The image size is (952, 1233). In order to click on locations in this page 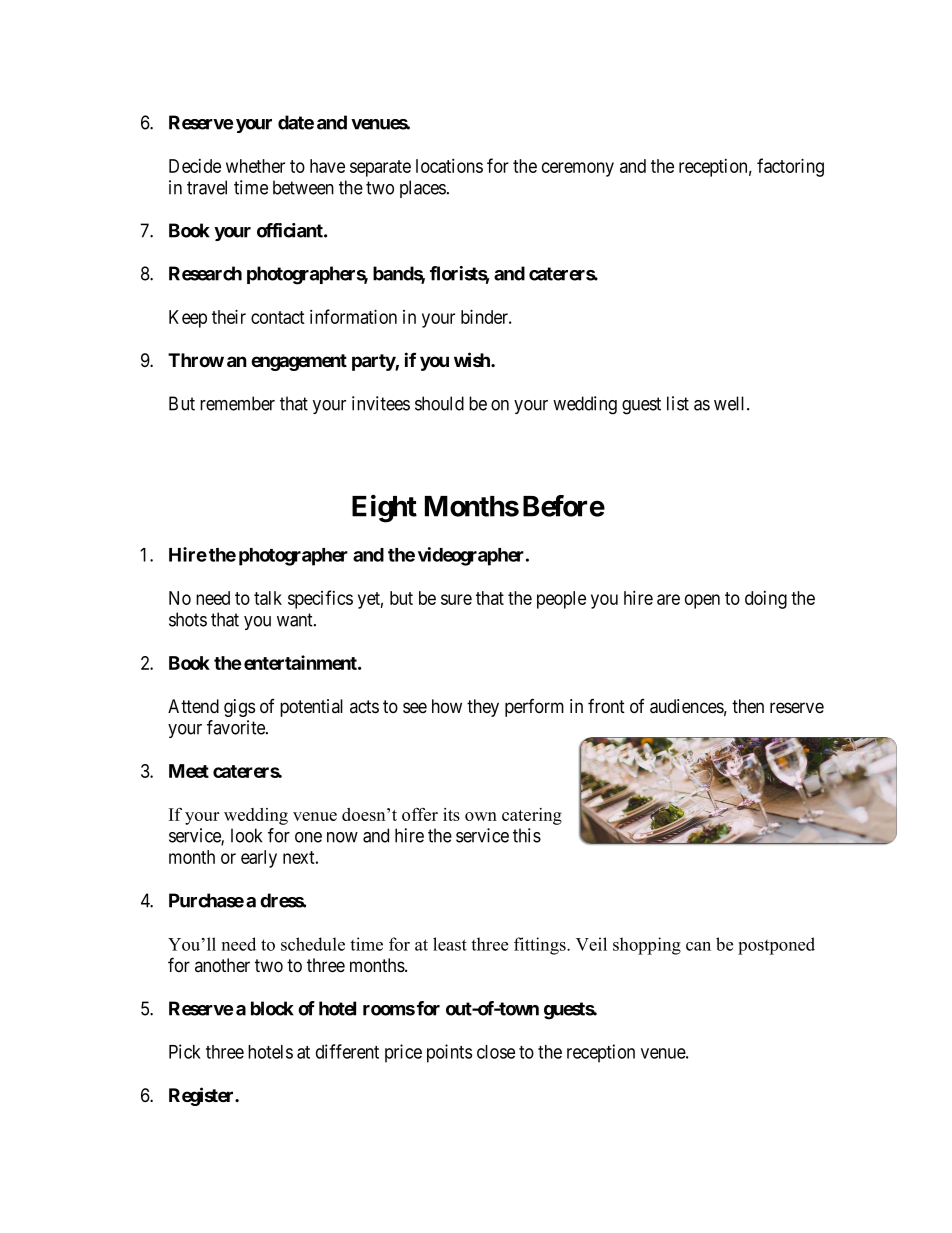, I will do `click(449, 165)`.
